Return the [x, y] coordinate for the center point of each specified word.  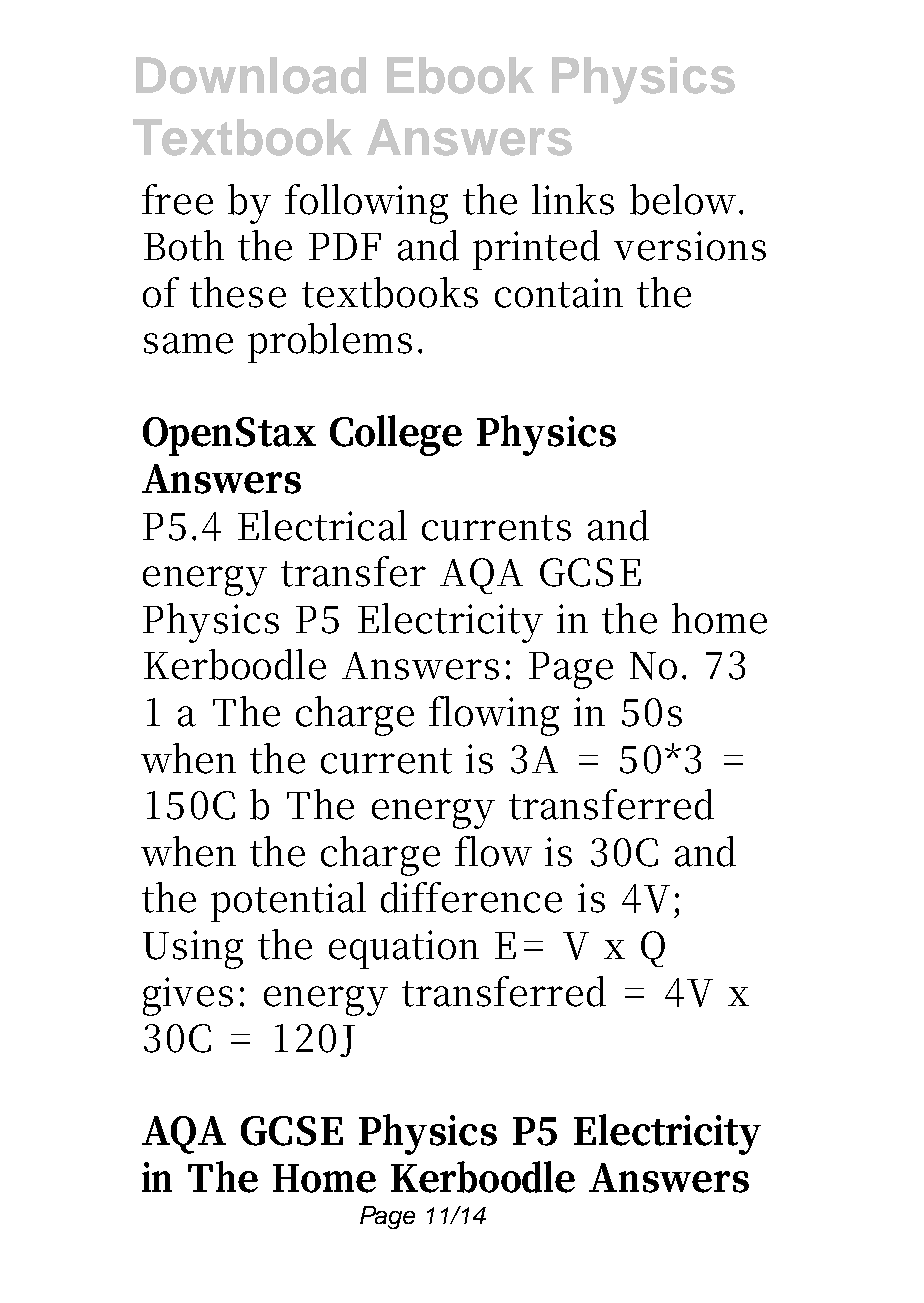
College [396, 435]
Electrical [322, 525]
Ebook [460, 75]
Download [251, 75]
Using [193, 949]
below [683, 199]
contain [559, 293]
